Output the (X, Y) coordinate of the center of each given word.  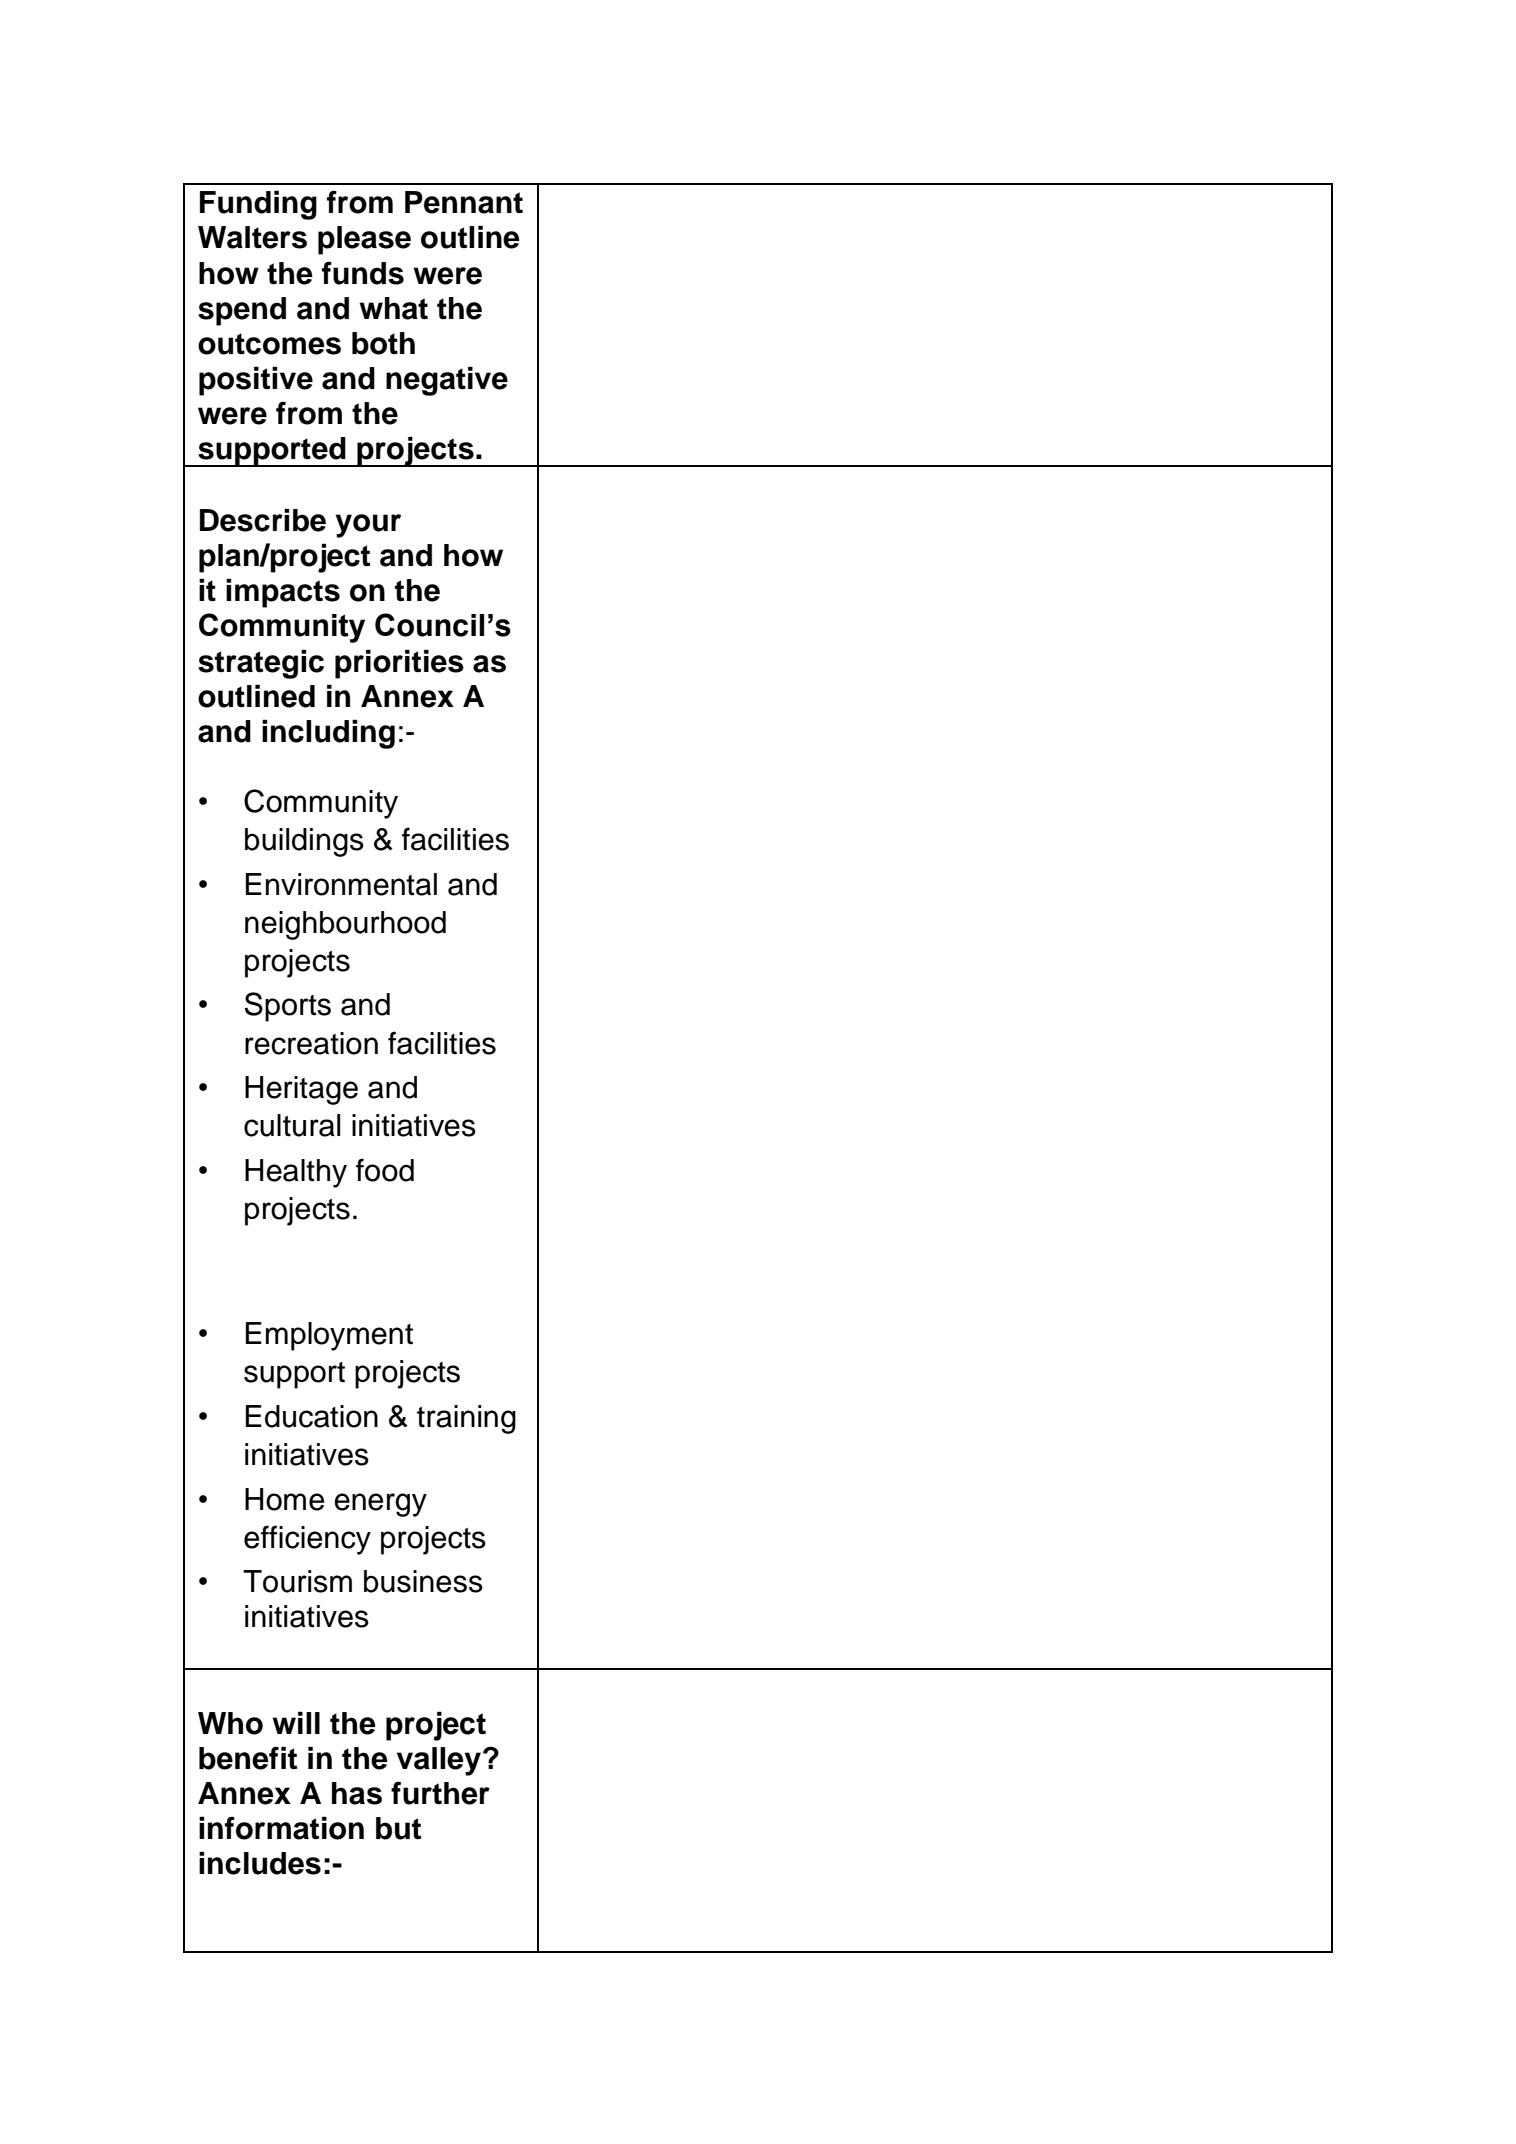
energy (380, 1505)
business (423, 1581)
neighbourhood (345, 925)
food (385, 1170)
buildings (304, 842)
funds (363, 273)
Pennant (464, 202)
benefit (248, 1758)
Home (284, 1499)
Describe (263, 520)
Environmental (341, 884)
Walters (252, 237)
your (368, 526)
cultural (292, 1125)
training (466, 1419)
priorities (399, 664)
